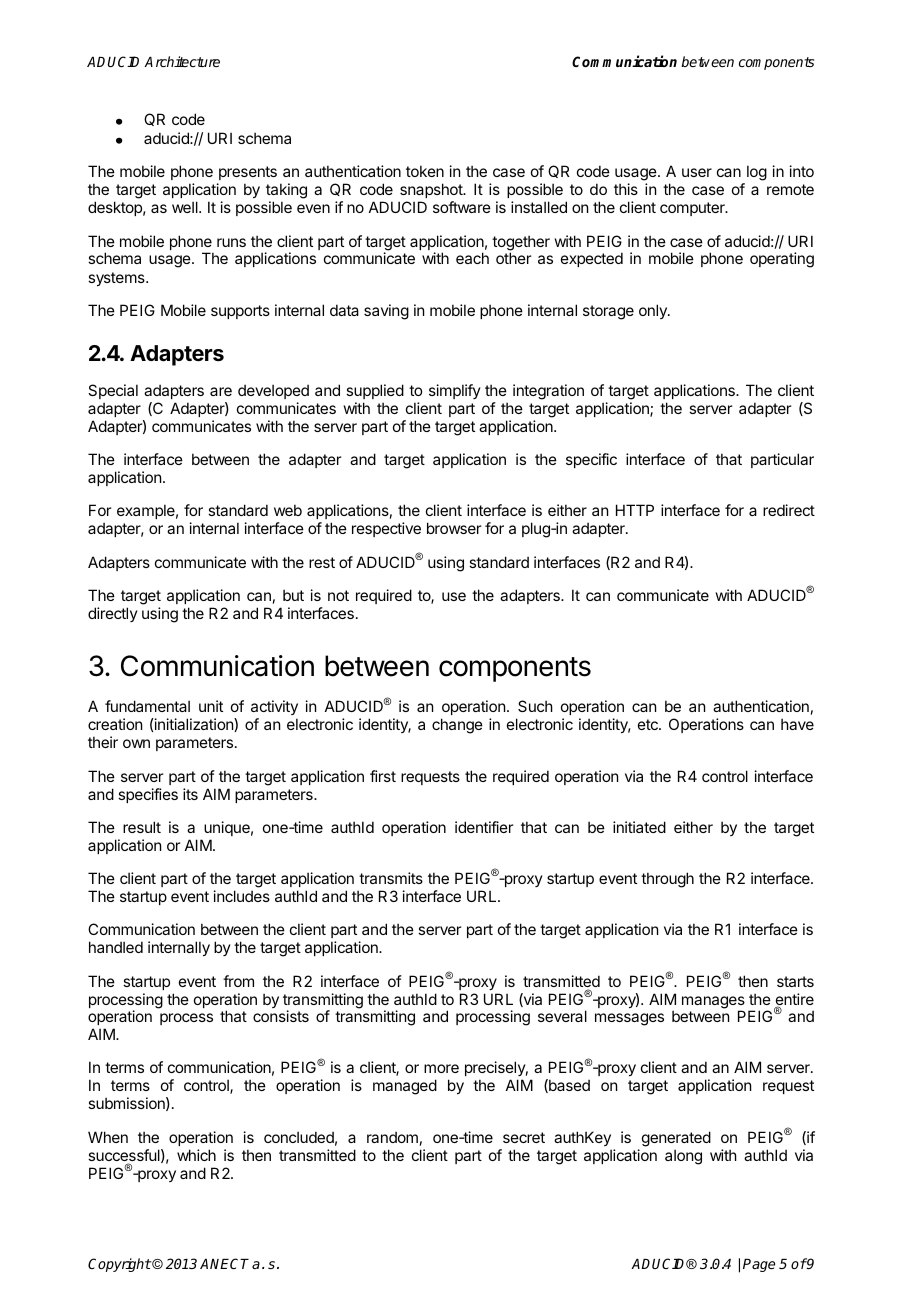  What do you see at coordinates (667, 880) in the page?
I see `through` at bounding box center [667, 880].
